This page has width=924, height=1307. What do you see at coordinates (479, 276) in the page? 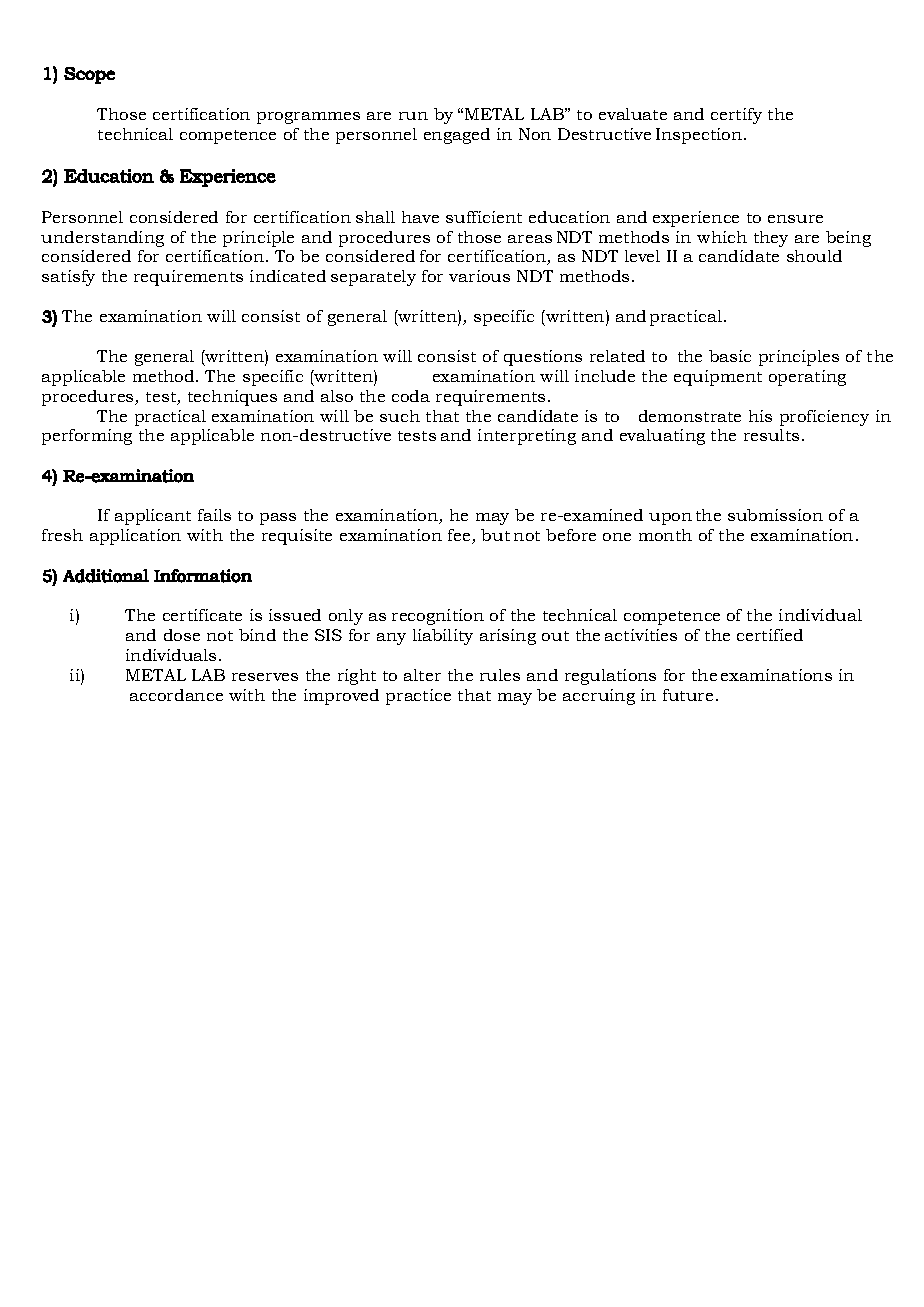
I see `various` at bounding box center [479, 276].
